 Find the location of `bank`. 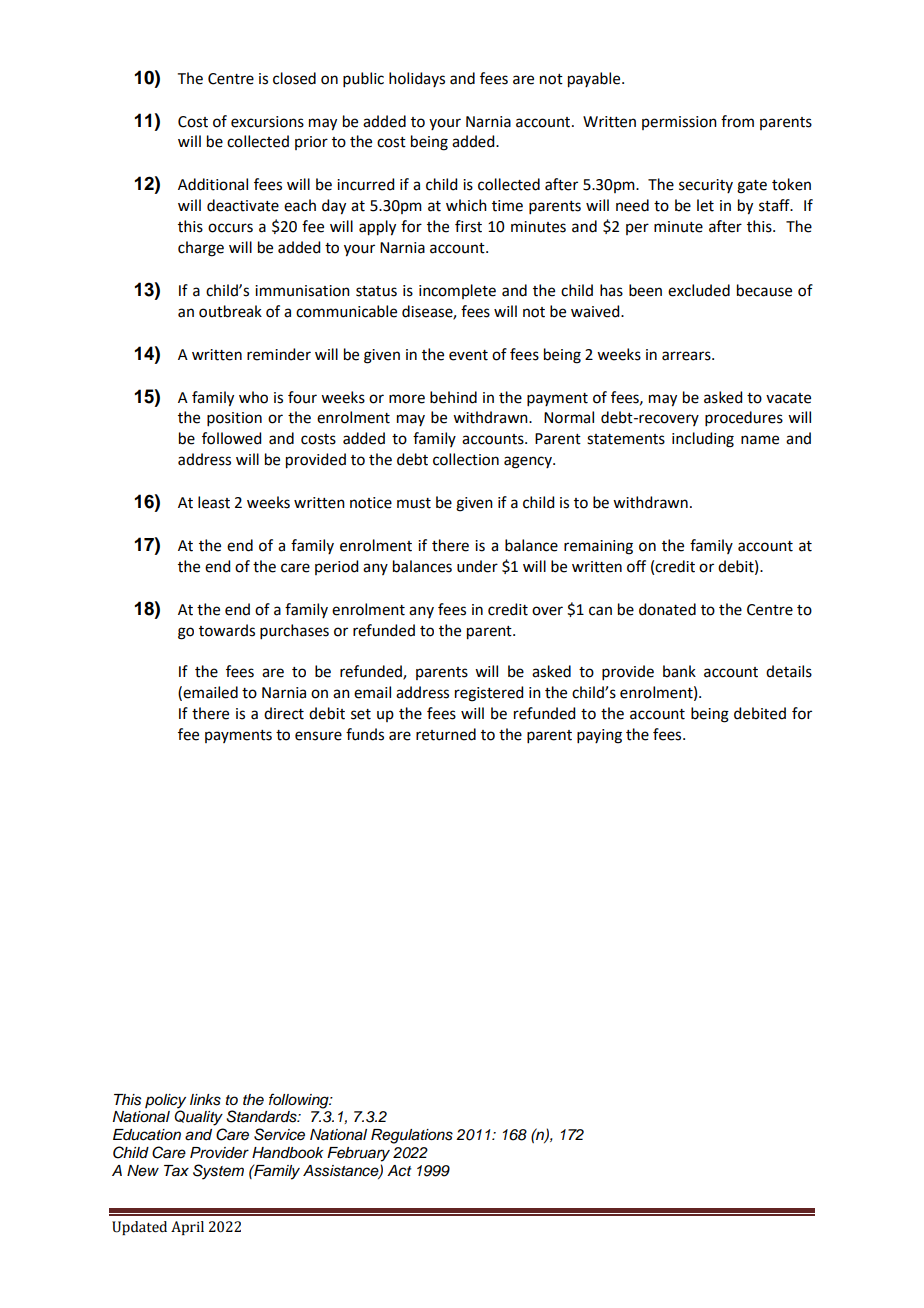

bank is located at coordinates (679, 671).
